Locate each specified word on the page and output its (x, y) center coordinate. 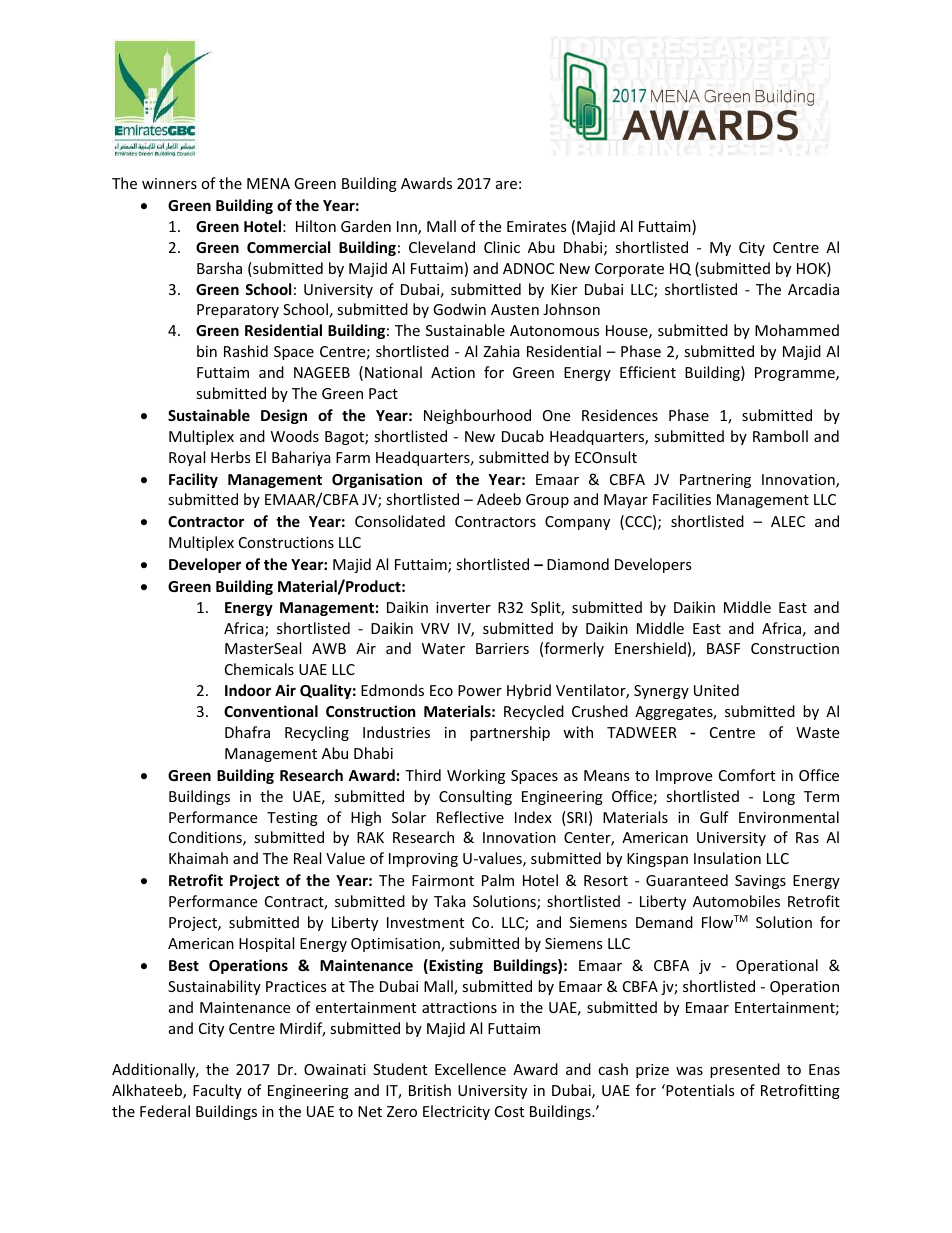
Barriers (502, 648)
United (716, 690)
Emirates (537, 226)
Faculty (217, 1091)
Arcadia (813, 289)
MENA (268, 183)
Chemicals (259, 669)
